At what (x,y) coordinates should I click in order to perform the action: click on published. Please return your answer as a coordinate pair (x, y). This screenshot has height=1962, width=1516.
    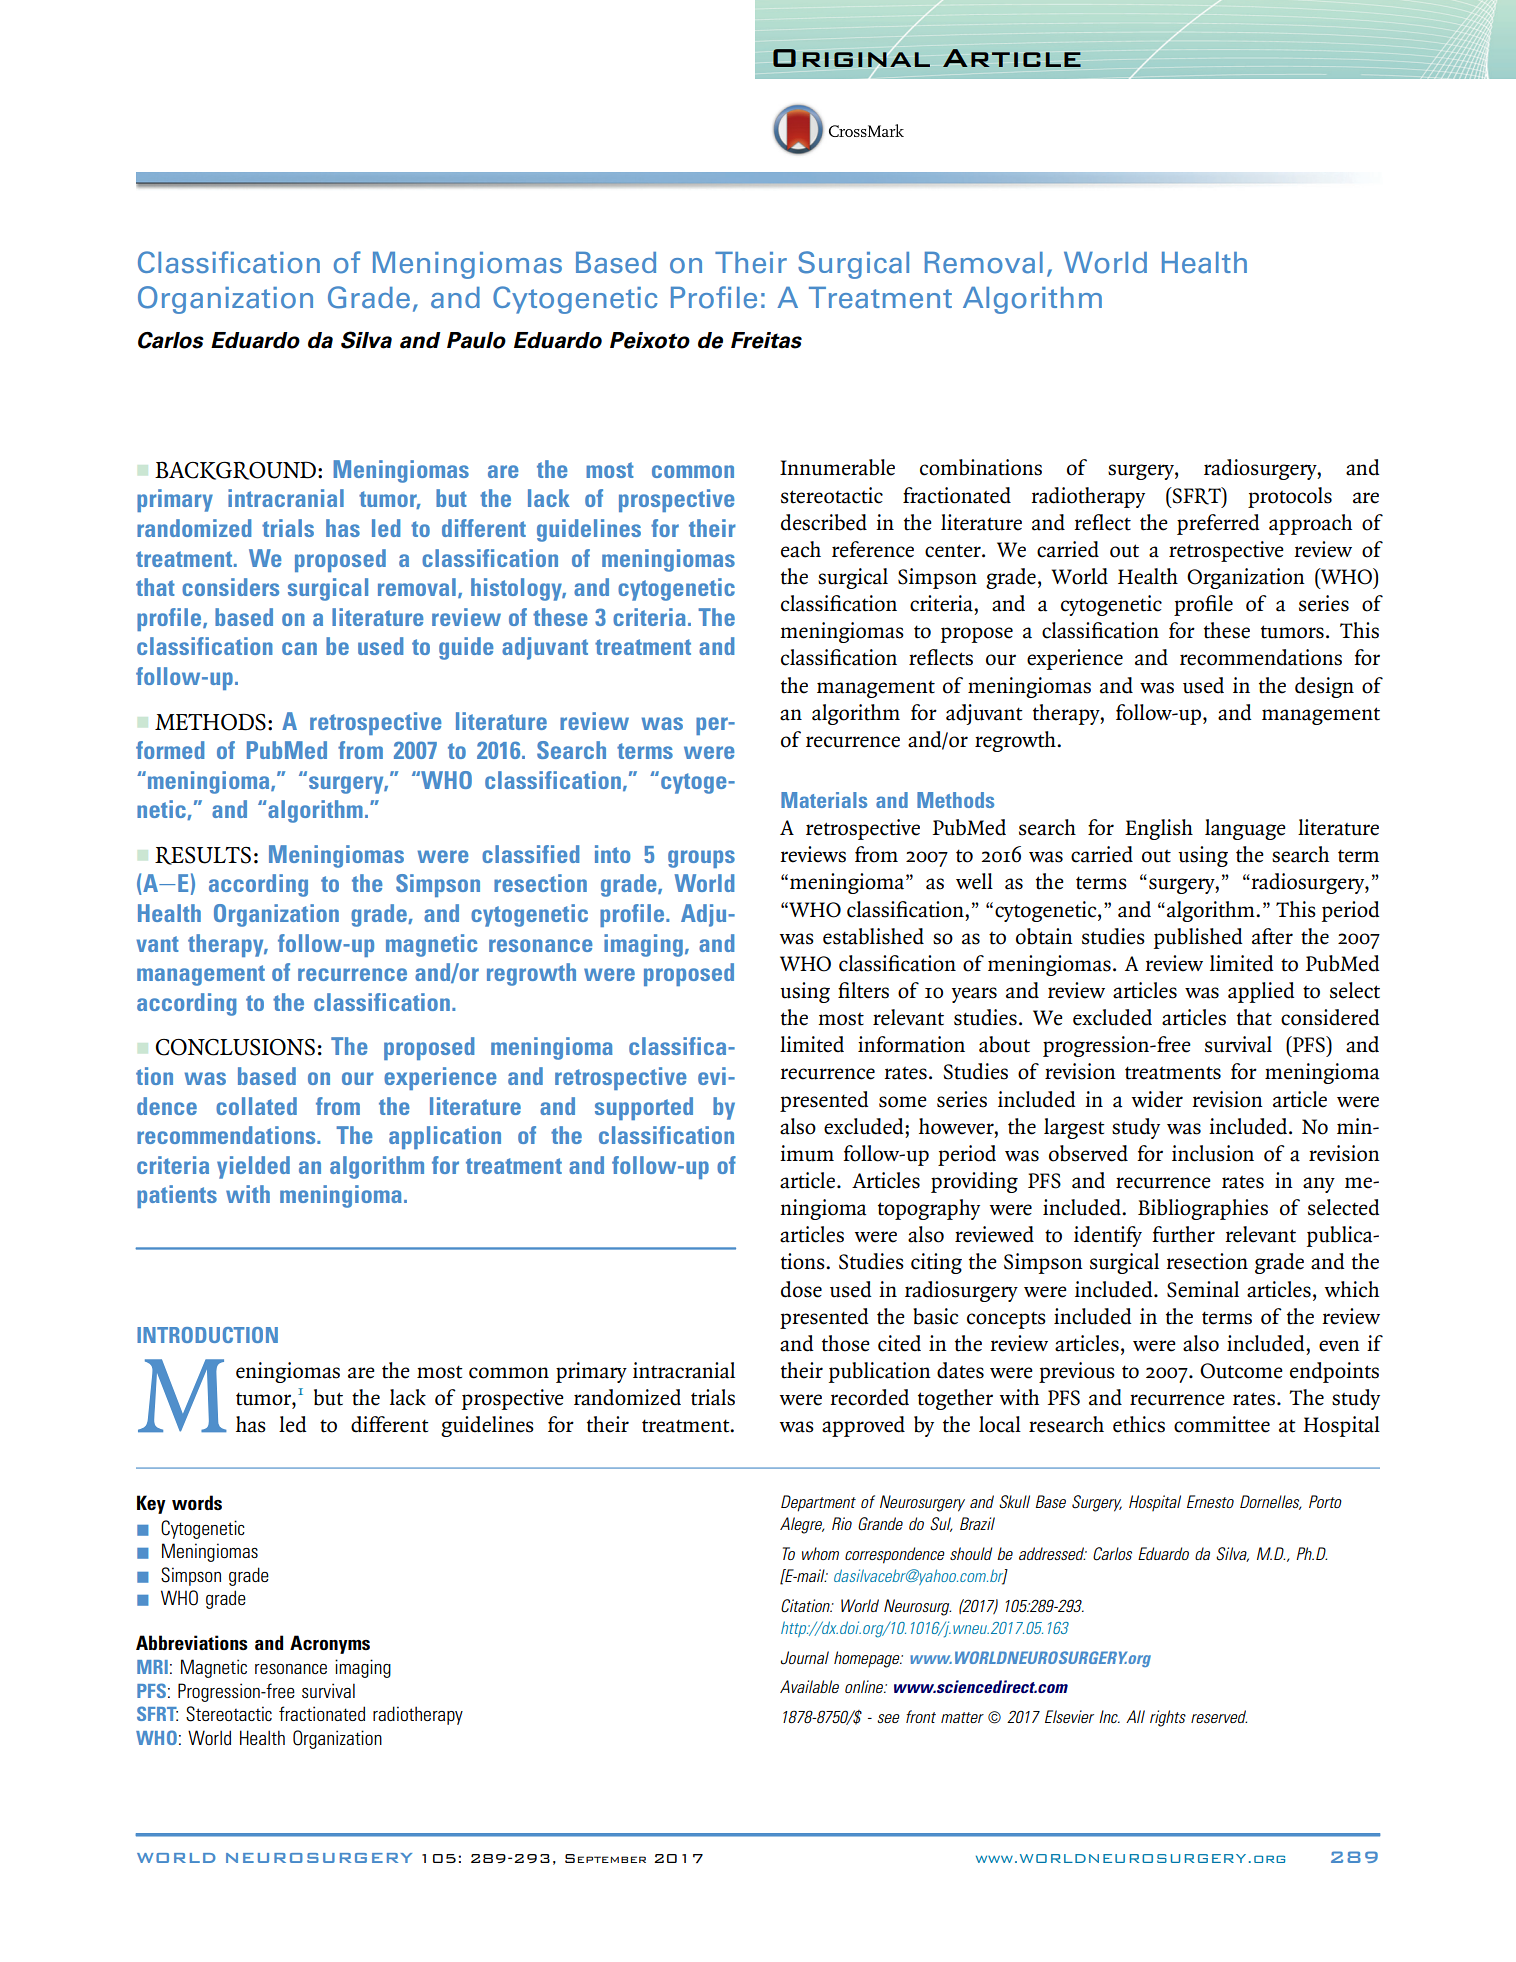
    Looking at the image, I should click on (1198, 938).
